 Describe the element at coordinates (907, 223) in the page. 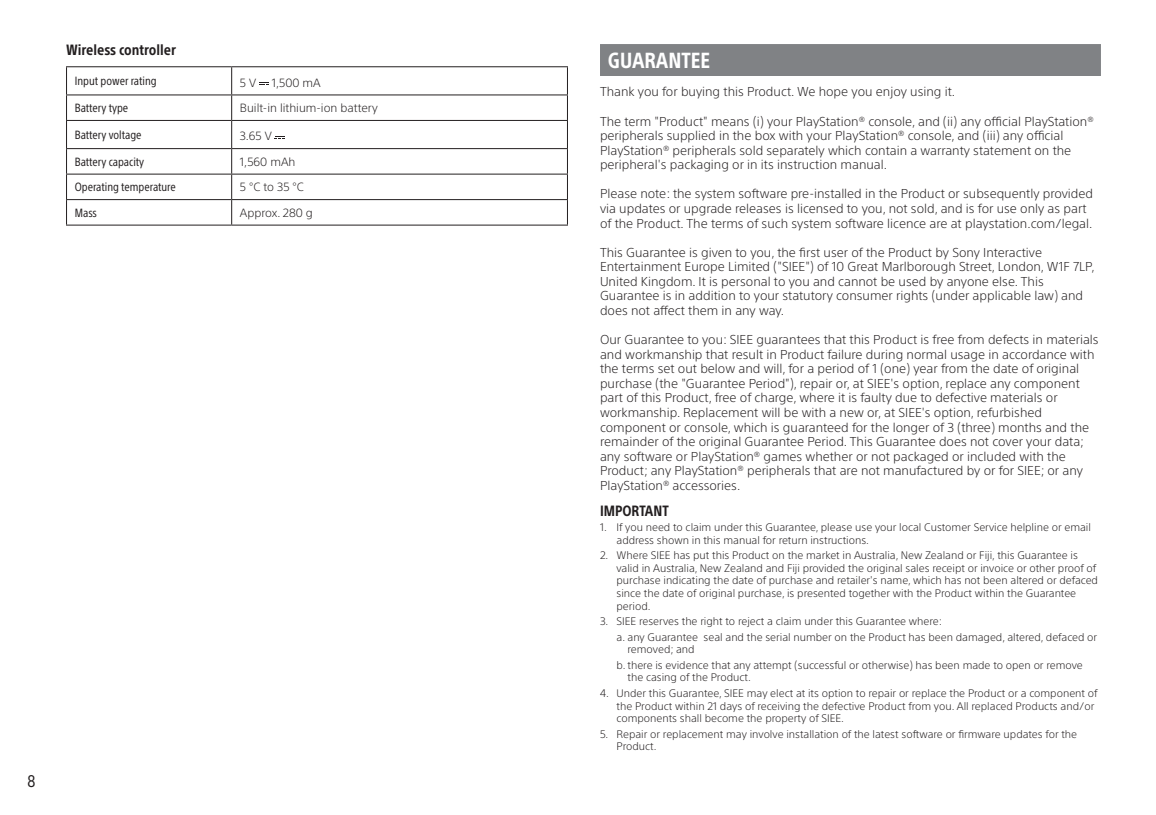

I see `licence` at that location.
